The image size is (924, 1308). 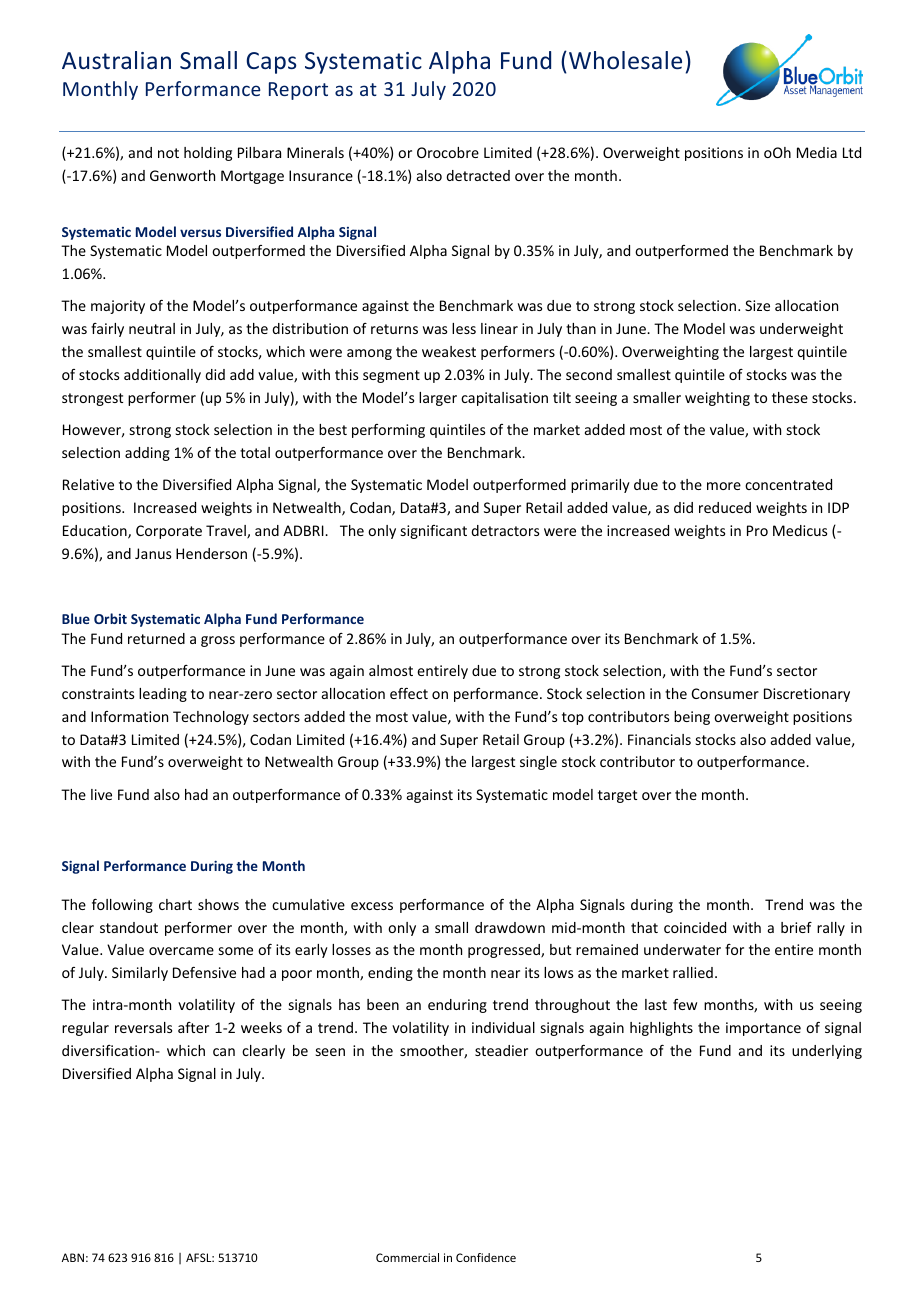 What do you see at coordinates (486, 1257) in the screenshot?
I see `Confidence` at bounding box center [486, 1257].
